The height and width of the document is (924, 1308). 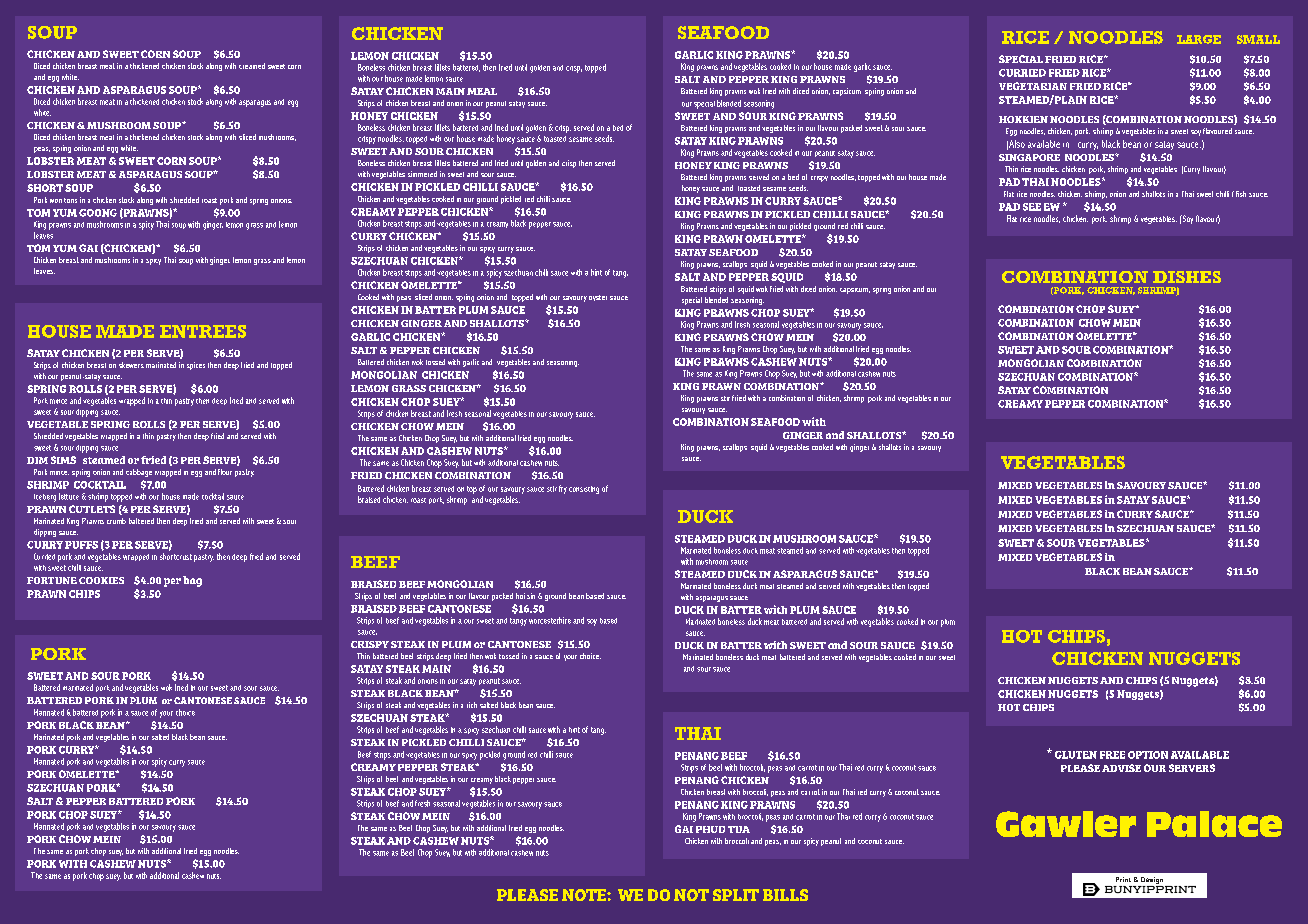 I want to click on MEAL, so click(x=482, y=91).
